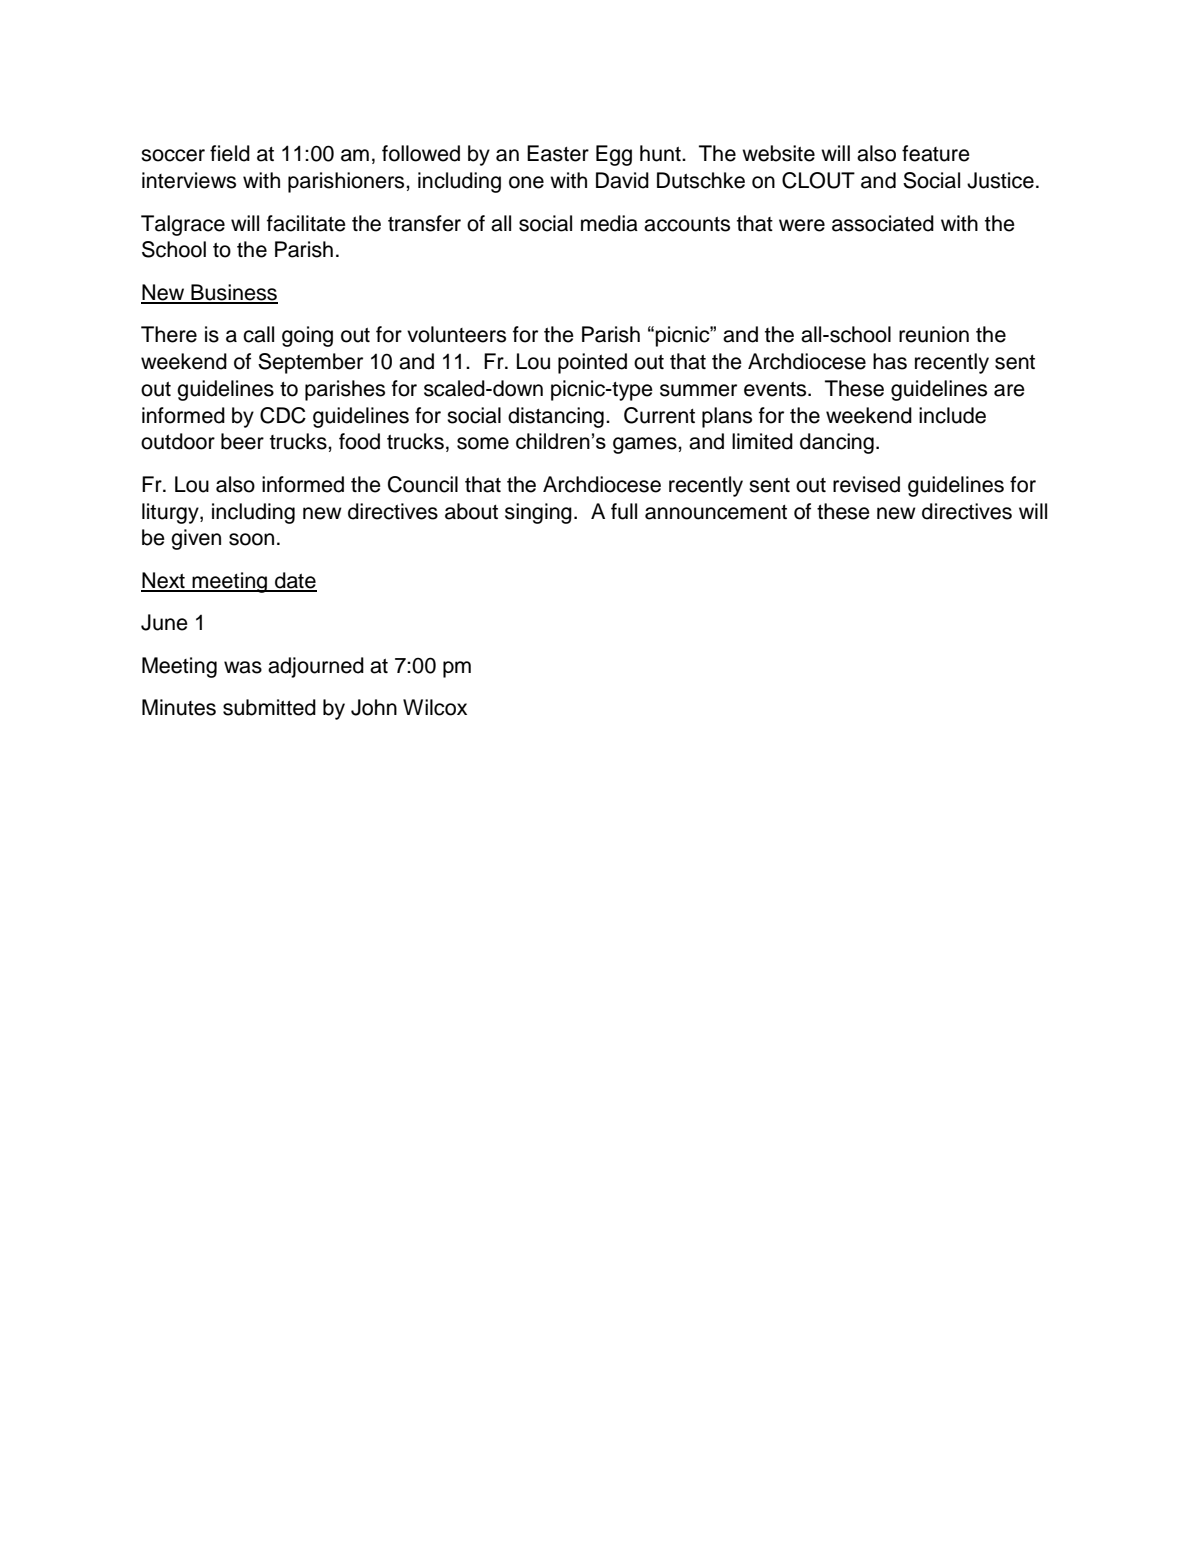 This screenshot has width=1200, height=1553. Describe the element at coordinates (251, 539) in the screenshot. I see `soon` at that location.
